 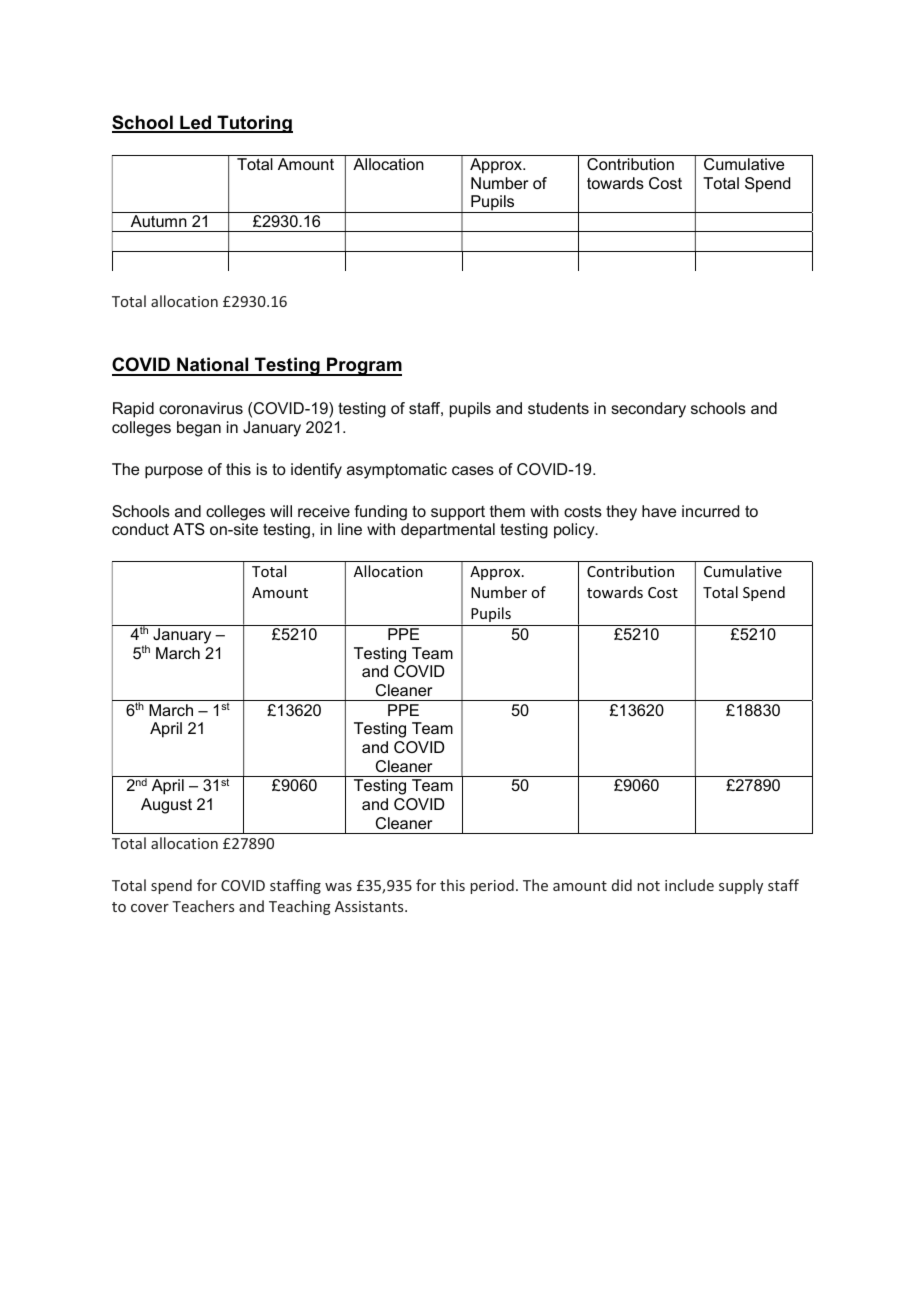 What do you see at coordinates (196, 123) in the screenshot?
I see `Led` at bounding box center [196, 123].
